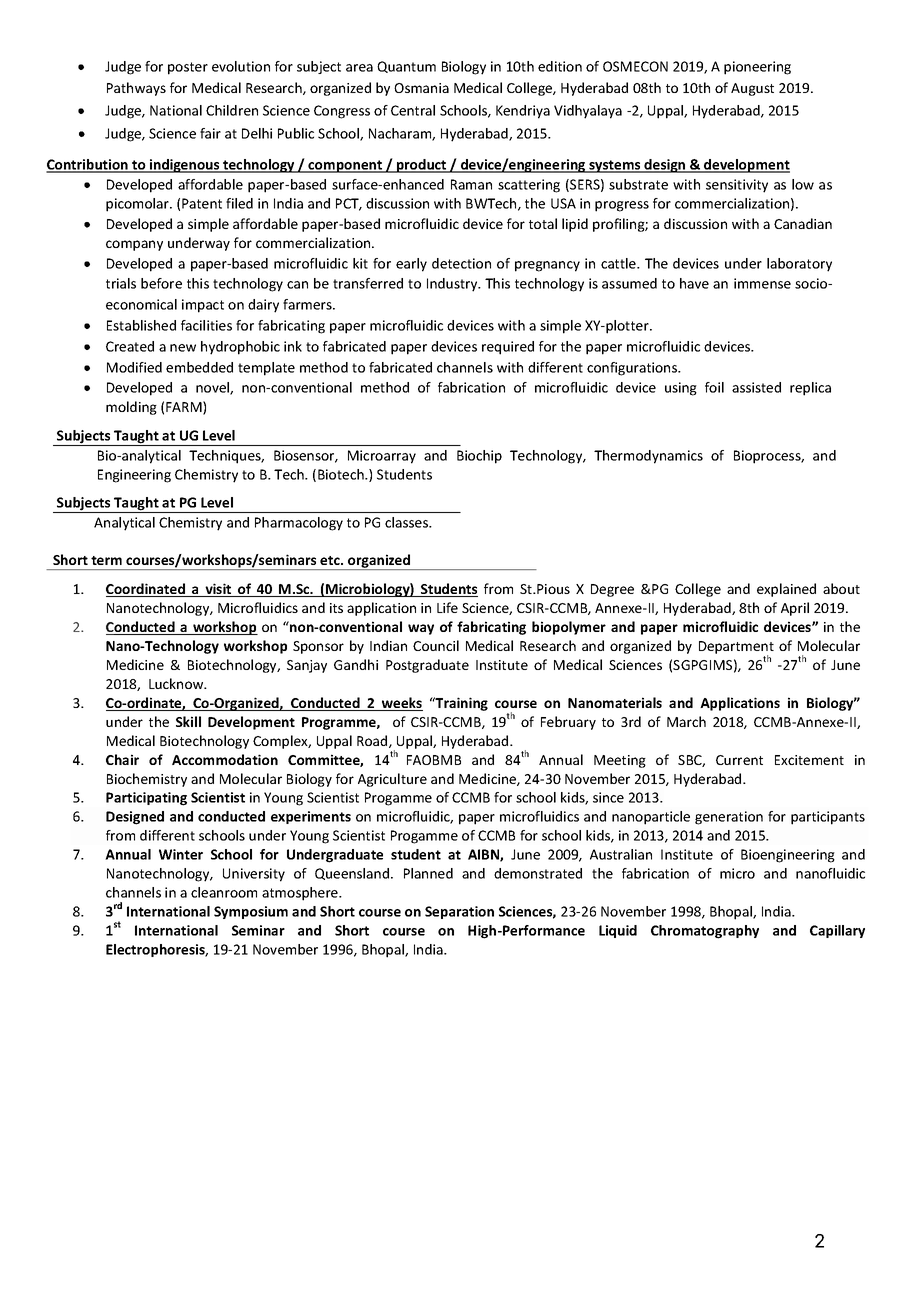 The image size is (924, 1308). Describe the element at coordinates (407, 522) in the screenshot. I see `classes` at that location.
